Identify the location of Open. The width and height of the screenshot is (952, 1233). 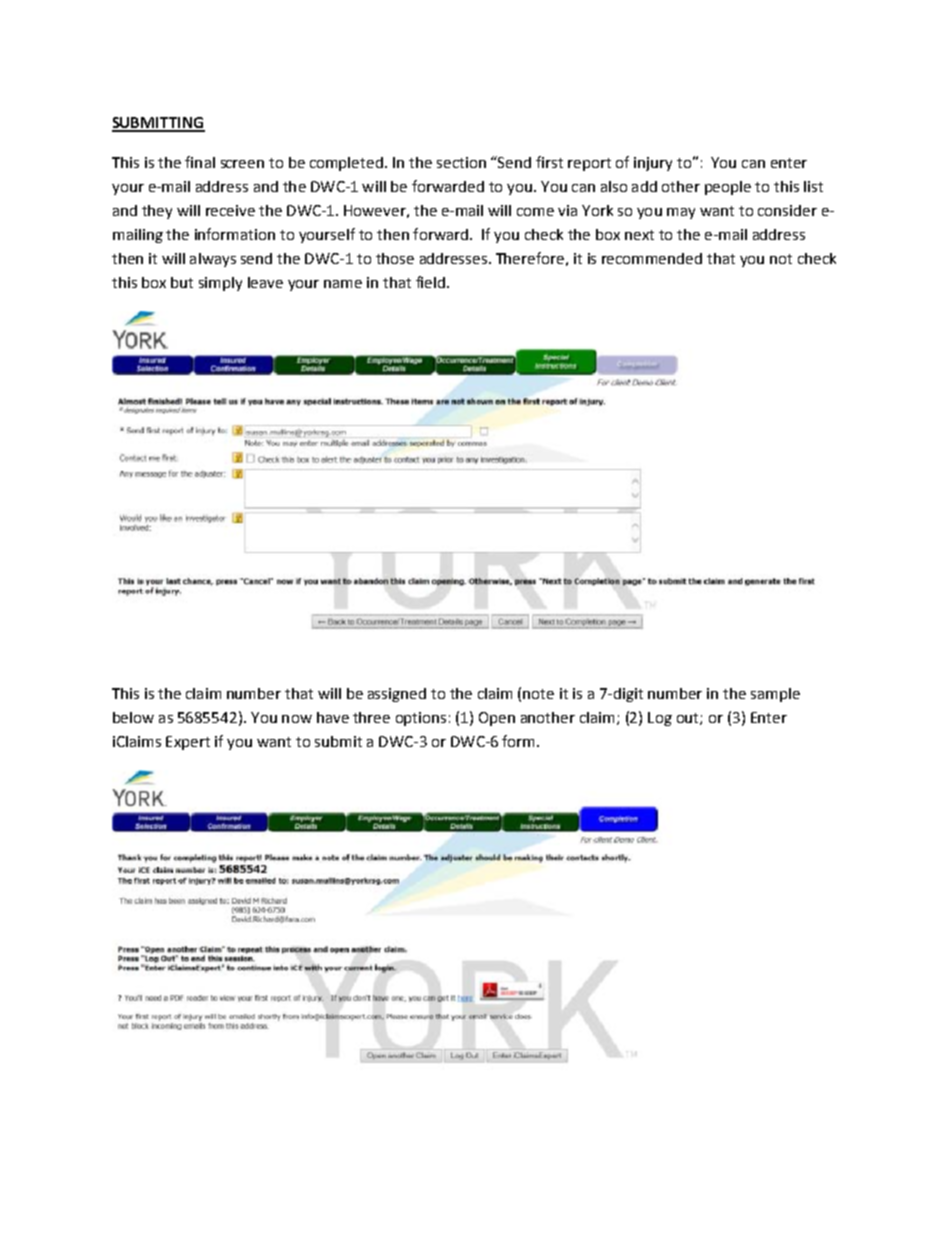
(497, 719).
